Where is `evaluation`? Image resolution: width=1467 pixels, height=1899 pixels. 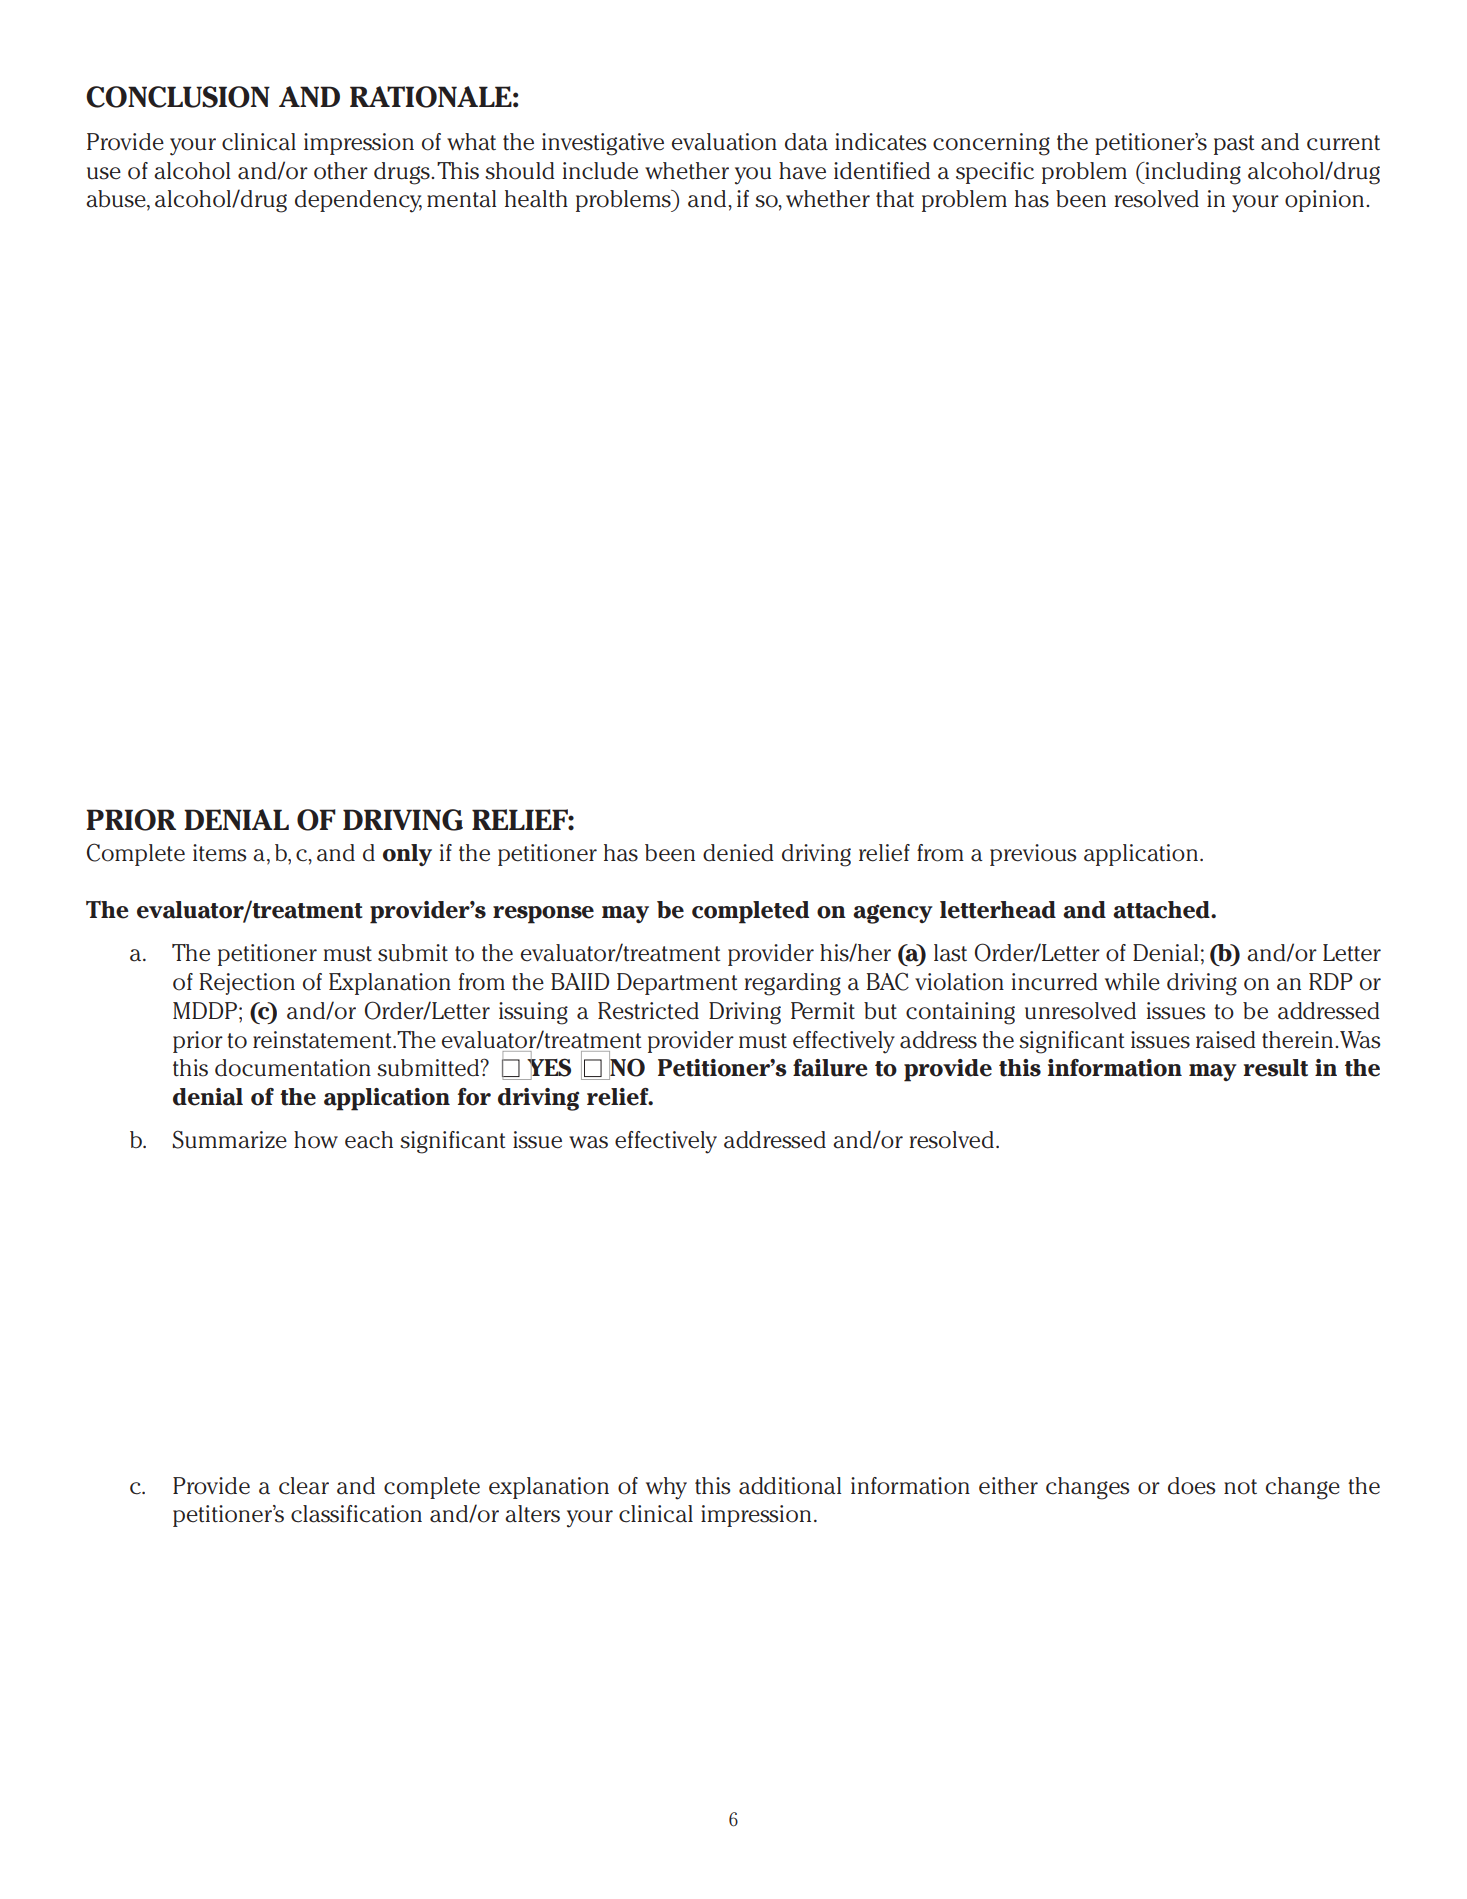 evaluation is located at coordinates (724, 142).
